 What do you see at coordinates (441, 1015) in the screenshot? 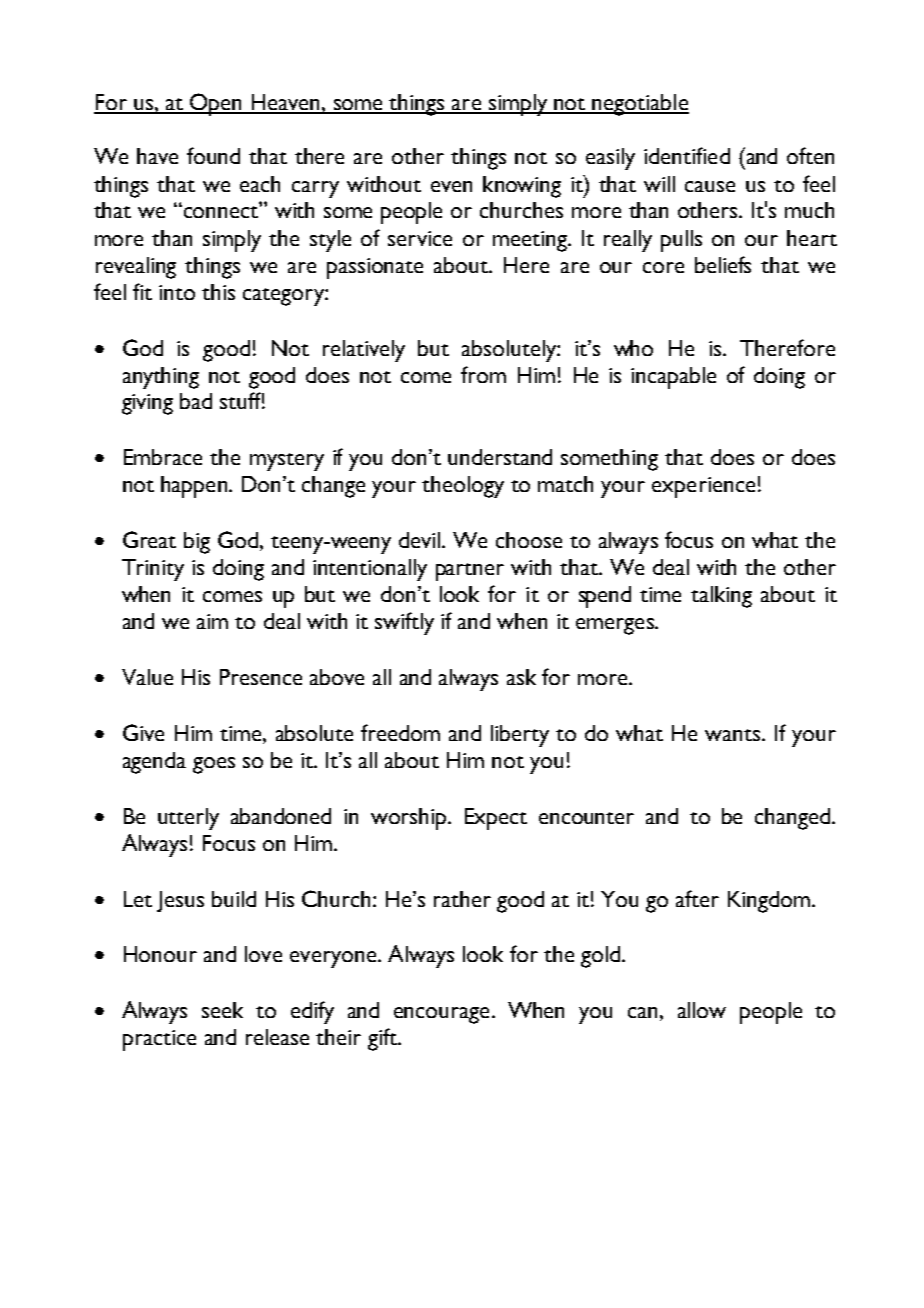
I see `encourage` at bounding box center [441, 1015].
